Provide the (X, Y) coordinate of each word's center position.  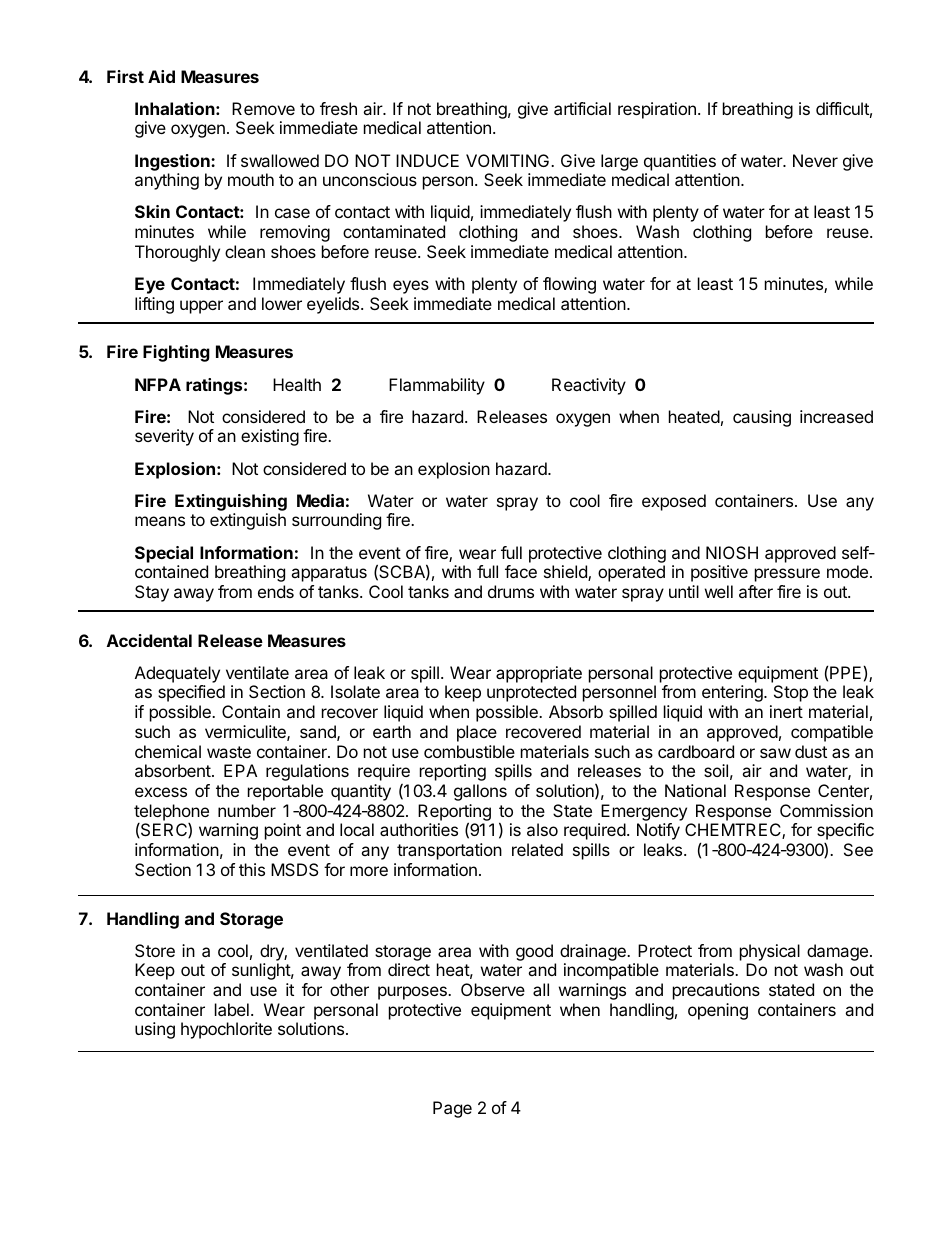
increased (836, 416)
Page (452, 1109)
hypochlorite (226, 1030)
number (247, 810)
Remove (263, 108)
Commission (826, 810)
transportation (449, 851)
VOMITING (509, 160)
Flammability (437, 386)
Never (815, 160)
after (756, 591)
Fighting (176, 353)
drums (511, 591)
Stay (152, 593)
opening (718, 1011)
